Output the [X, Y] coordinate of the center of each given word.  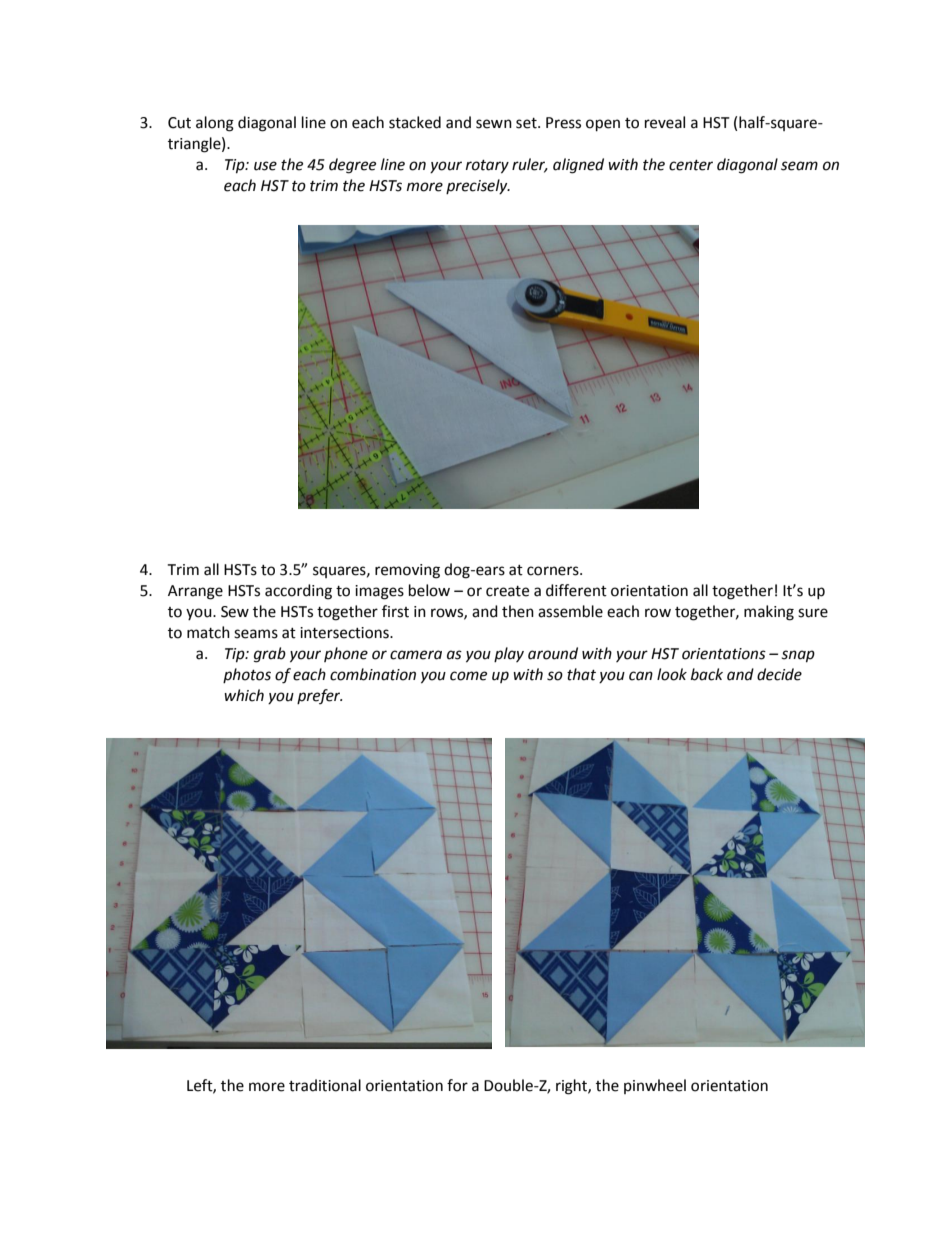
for [457, 1085]
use [265, 166]
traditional [325, 1085]
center [691, 165]
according [298, 592]
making [769, 613]
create [507, 591]
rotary [487, 167]
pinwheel [655, 1086]
